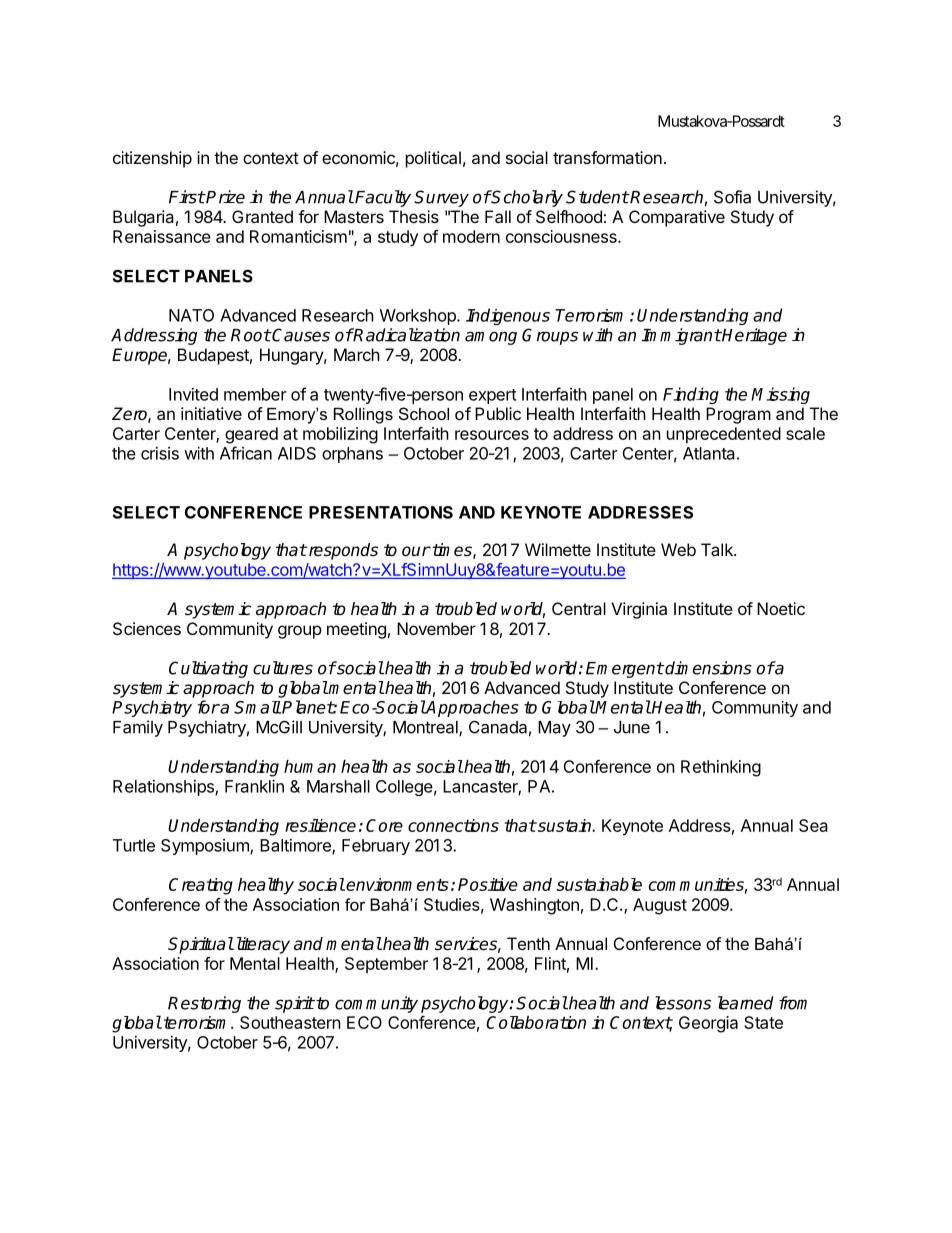 The height and width of the image is (1233, 952). What do you see at coordinates (493, 396) in the image?
I see `expert` at bounding box center [493, 396].
